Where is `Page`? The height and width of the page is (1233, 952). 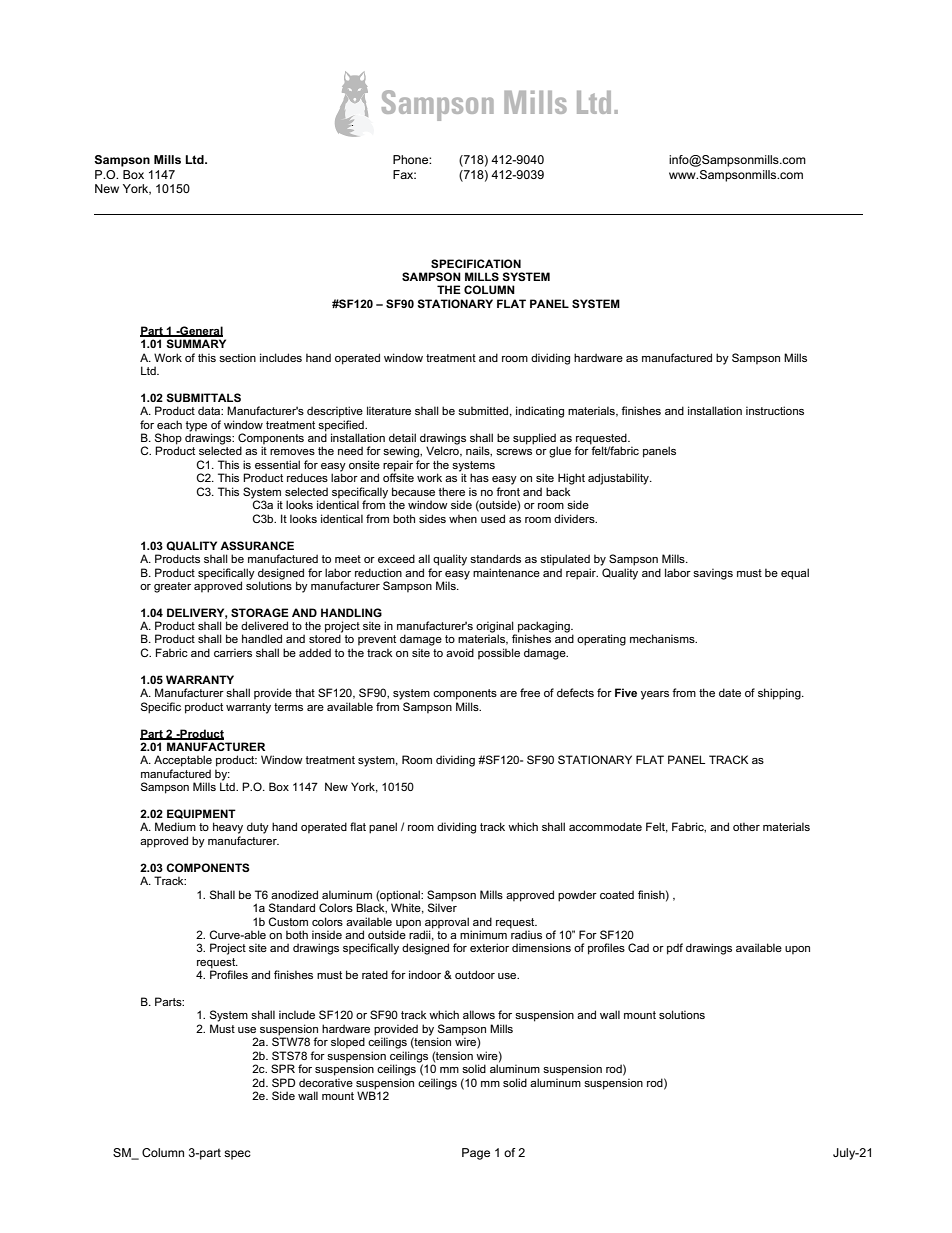 Page is located at coordinates (476, 1154).
